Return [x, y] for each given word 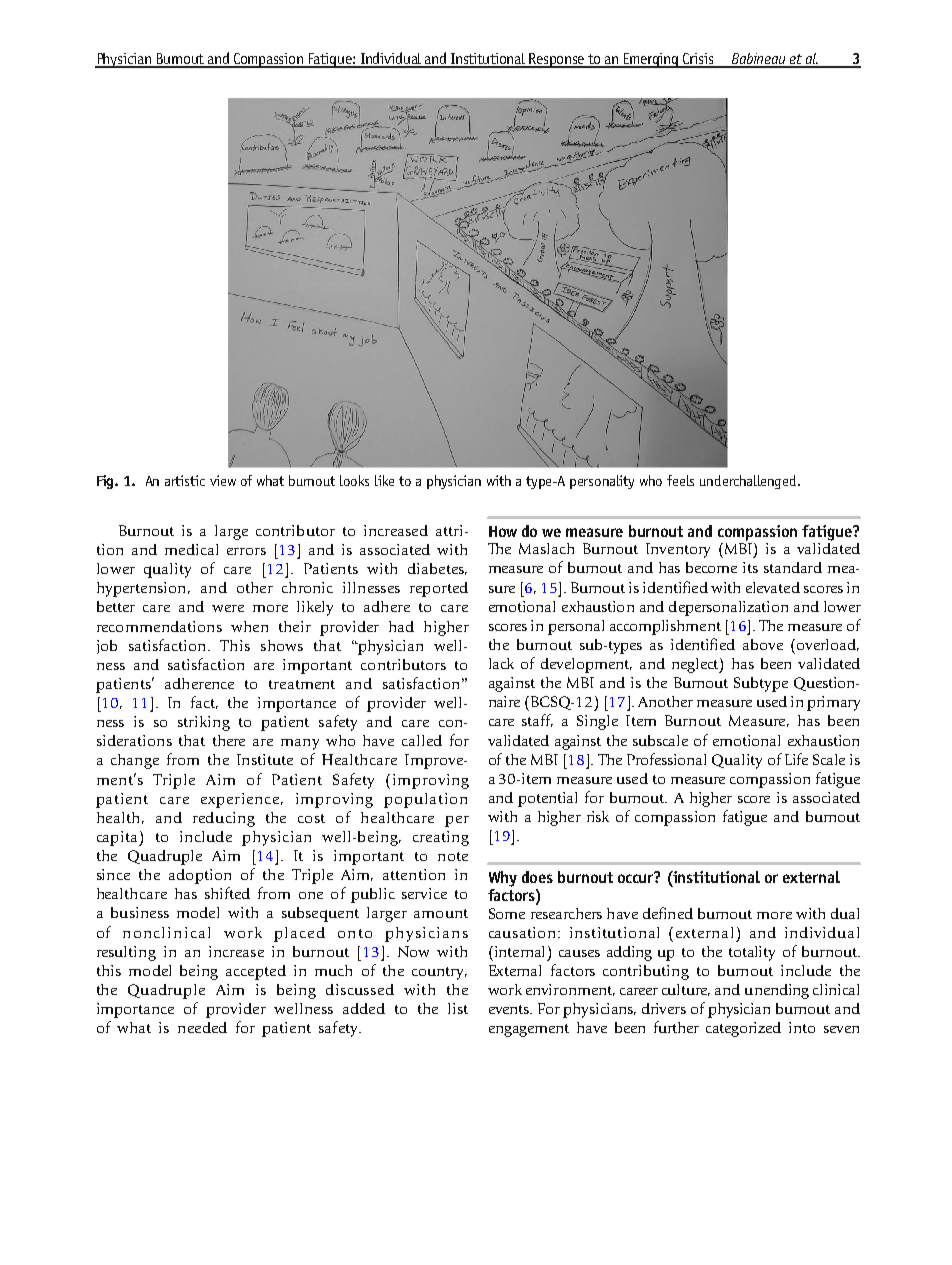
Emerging [652, 60]
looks [354, 480]
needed [202, 1027]
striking [204, 723]
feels [680, 480]
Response [558, 60]
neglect [696, 665]
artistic [185, 480]
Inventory [678, 550]
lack [501, 663]
